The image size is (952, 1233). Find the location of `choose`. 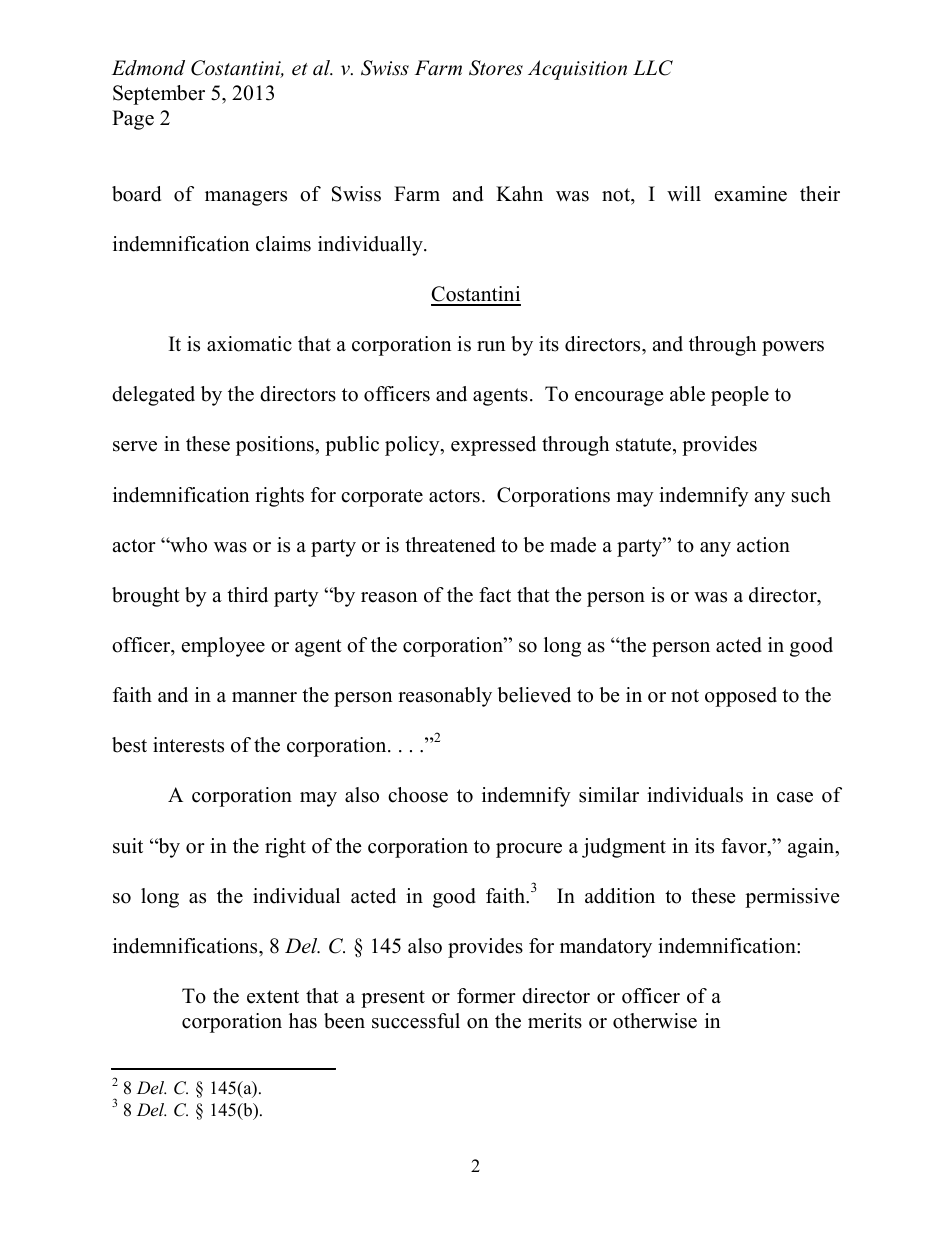

choose is located at coordinates (418, 795).
